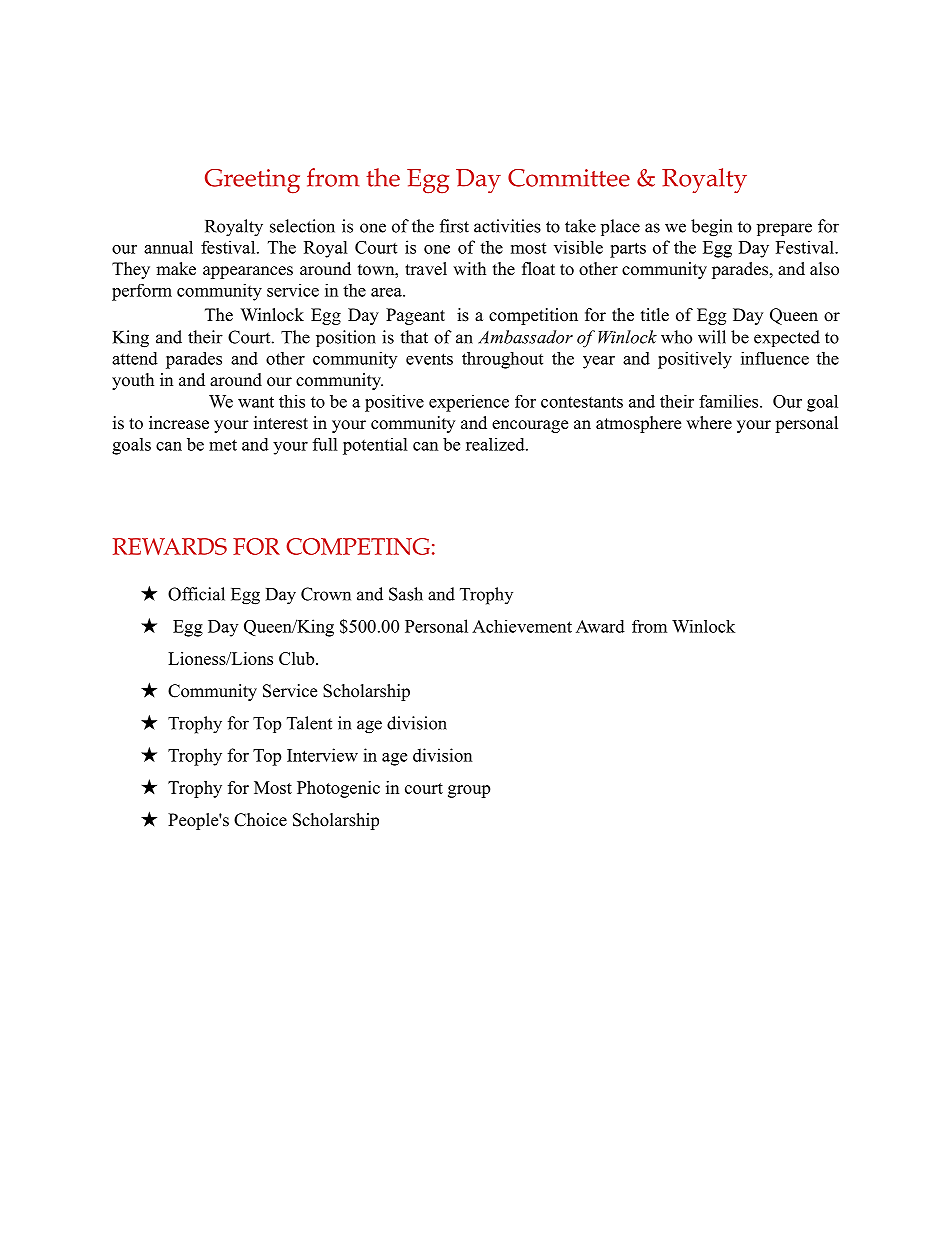  What do you see at coordinates (496, 444) in the screenshot?
I see `realized` at bounding box center [496, 444].
